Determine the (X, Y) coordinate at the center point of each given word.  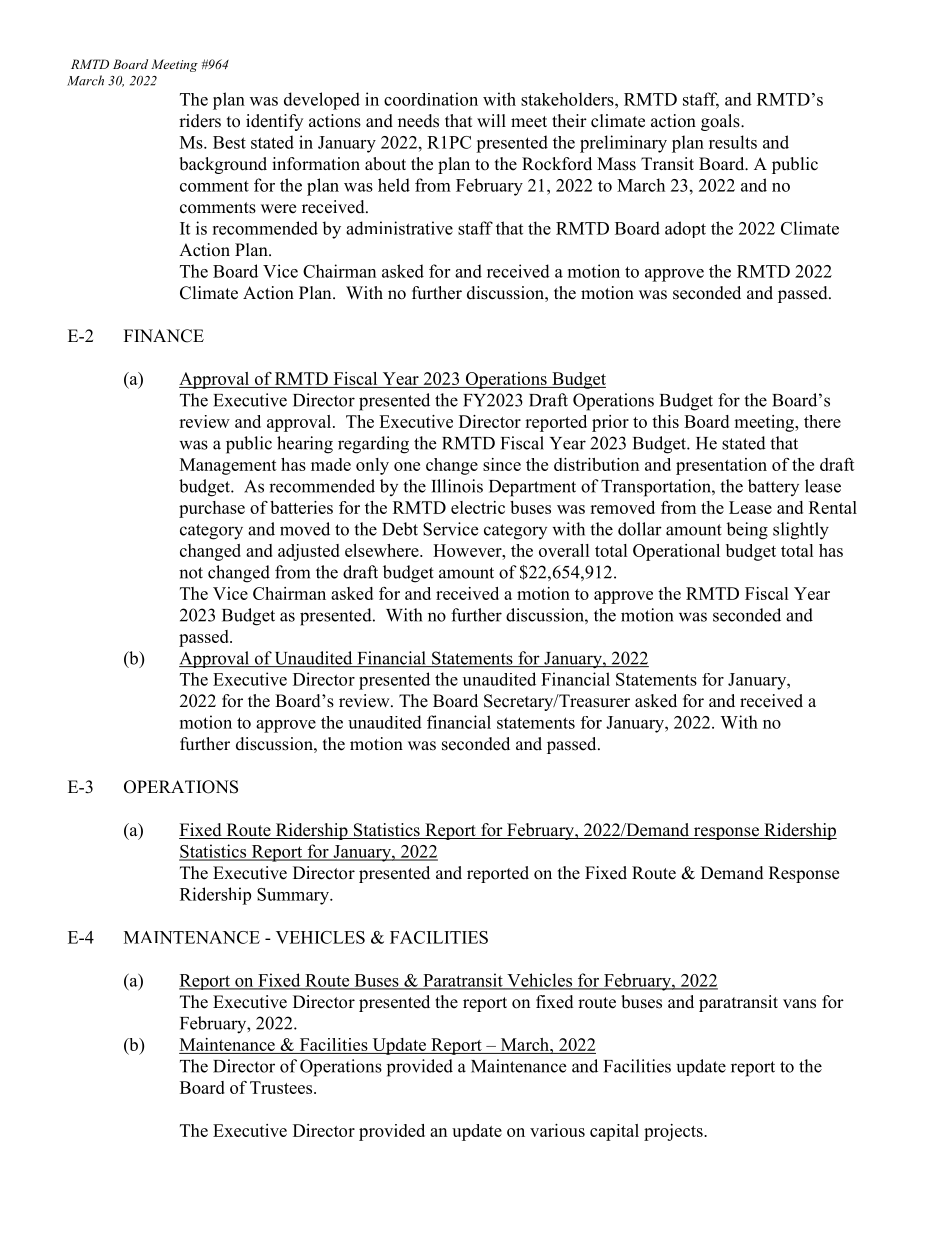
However (468, 550)
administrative (399, 228)
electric (478, 507)
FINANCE (164, 336)
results (733, 142)
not (191, 573)
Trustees (282, 1087)
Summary (294, 896)
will (491, 120)
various (557, 1130)
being (747, 531)
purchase (212, 509)
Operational (676, 552)
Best (229, 142)
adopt (685, 229)
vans (799, 1004)
